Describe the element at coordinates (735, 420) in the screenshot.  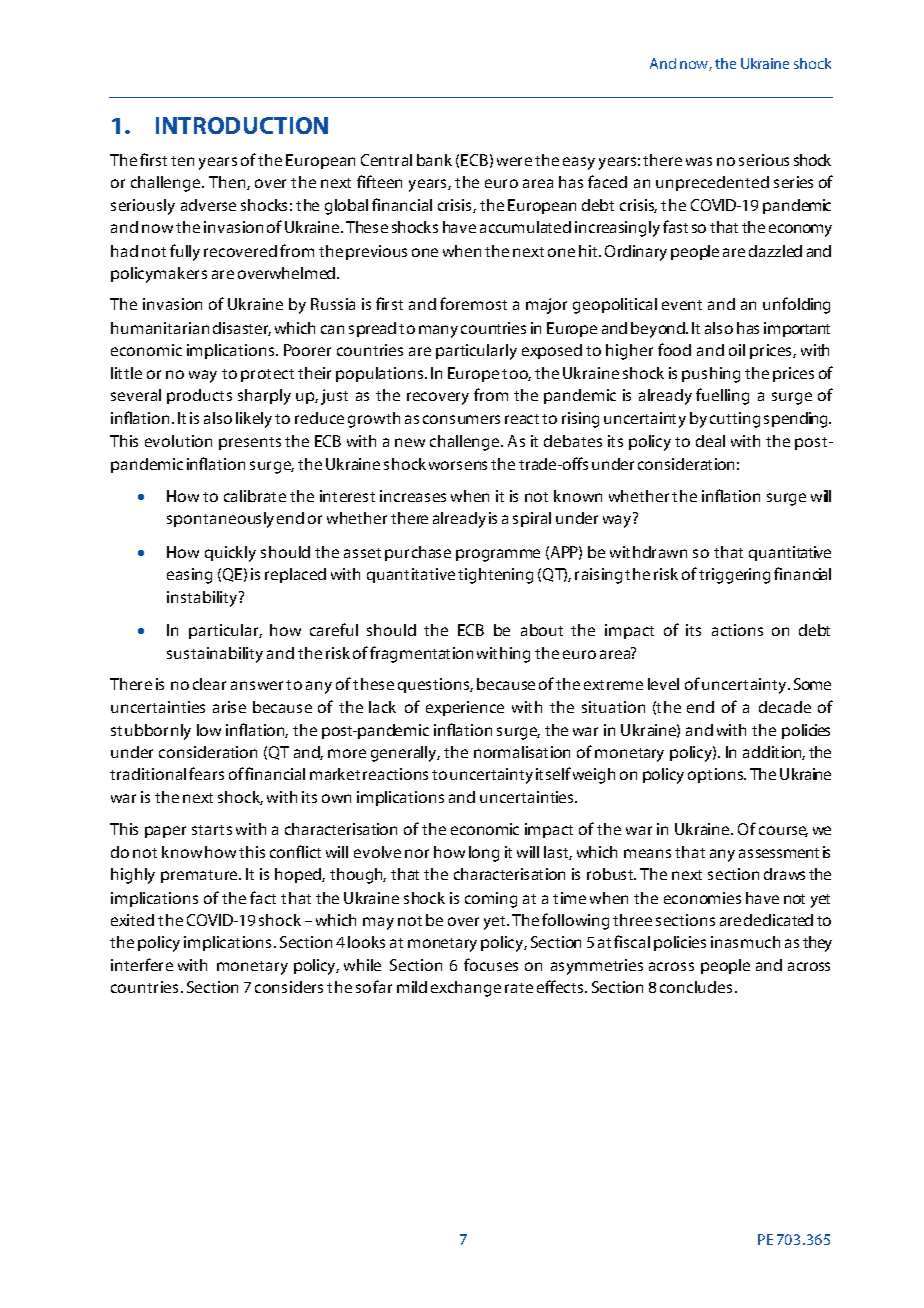
I see `cutting` at that location.
